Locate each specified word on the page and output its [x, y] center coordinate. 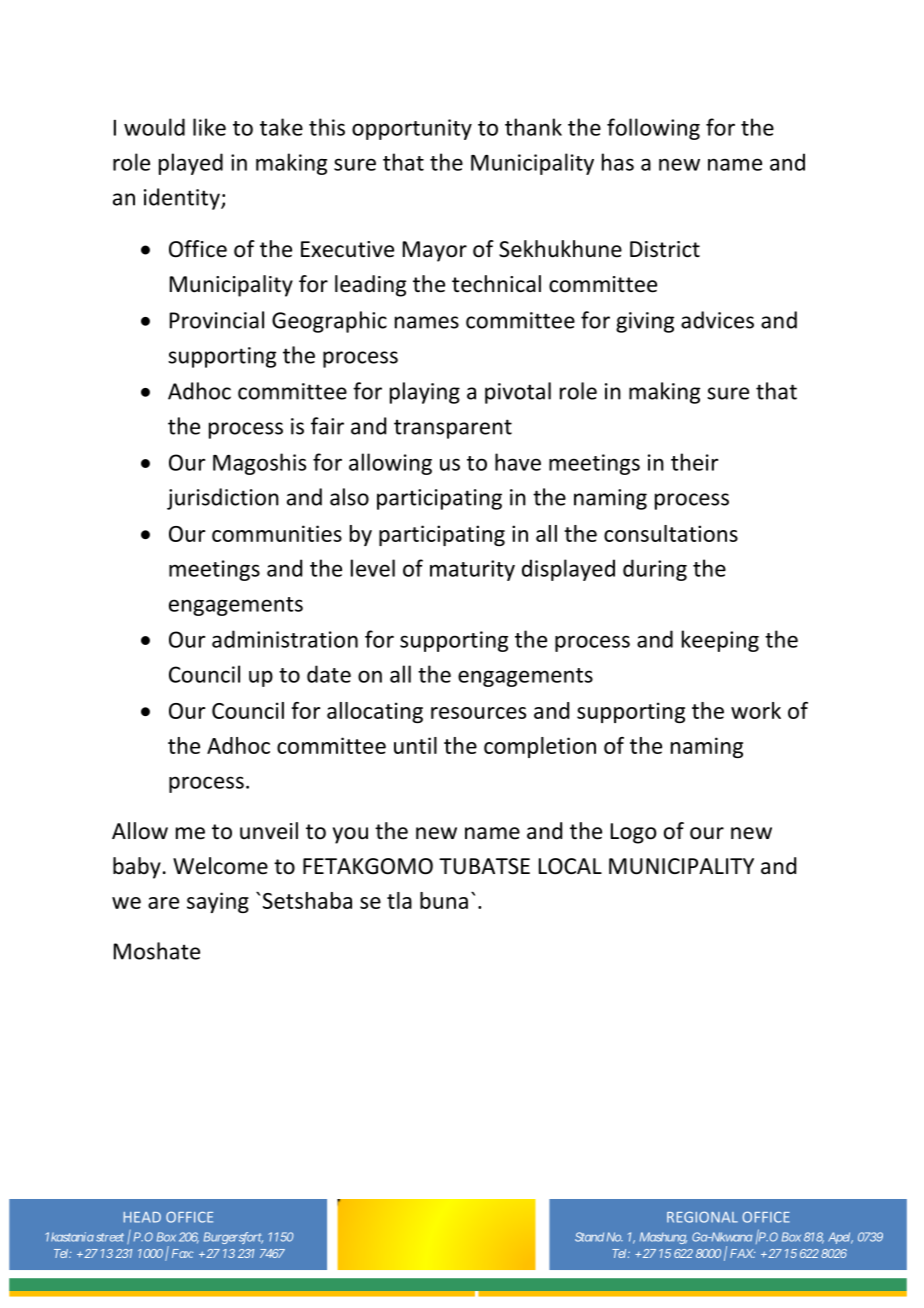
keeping [720, 641]
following [653, 129]
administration [285, 639]
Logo [633, 833]
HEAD [142, 1217]
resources [478, 713]
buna [444, 900]
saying [218, 902]
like [209, 127]
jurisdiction [223, 499]
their [694, 462]
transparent [453, 429]
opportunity [412, 129]
